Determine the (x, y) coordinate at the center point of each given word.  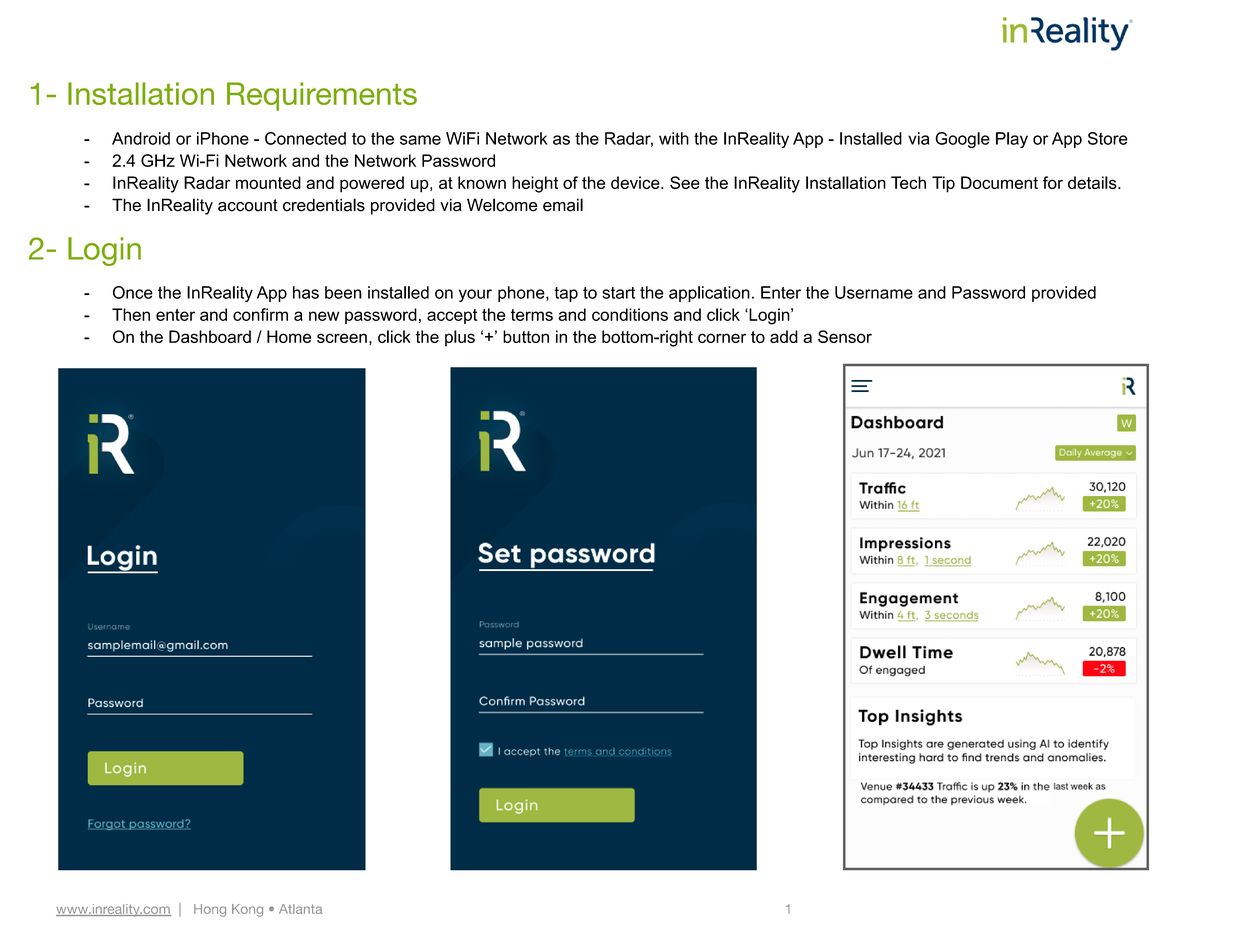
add (784, 336)
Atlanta (300, 909)
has (306, 292)
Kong (247, 910)
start (618, 293)
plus (460, 338)
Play (1012, 140)
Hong (210, 910)
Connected (305, 138)
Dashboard (210, 336)
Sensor (845, 336)
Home (289, 336)
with (674, 138)
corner (722, 338)
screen (342, 338)
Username (874, 292)
